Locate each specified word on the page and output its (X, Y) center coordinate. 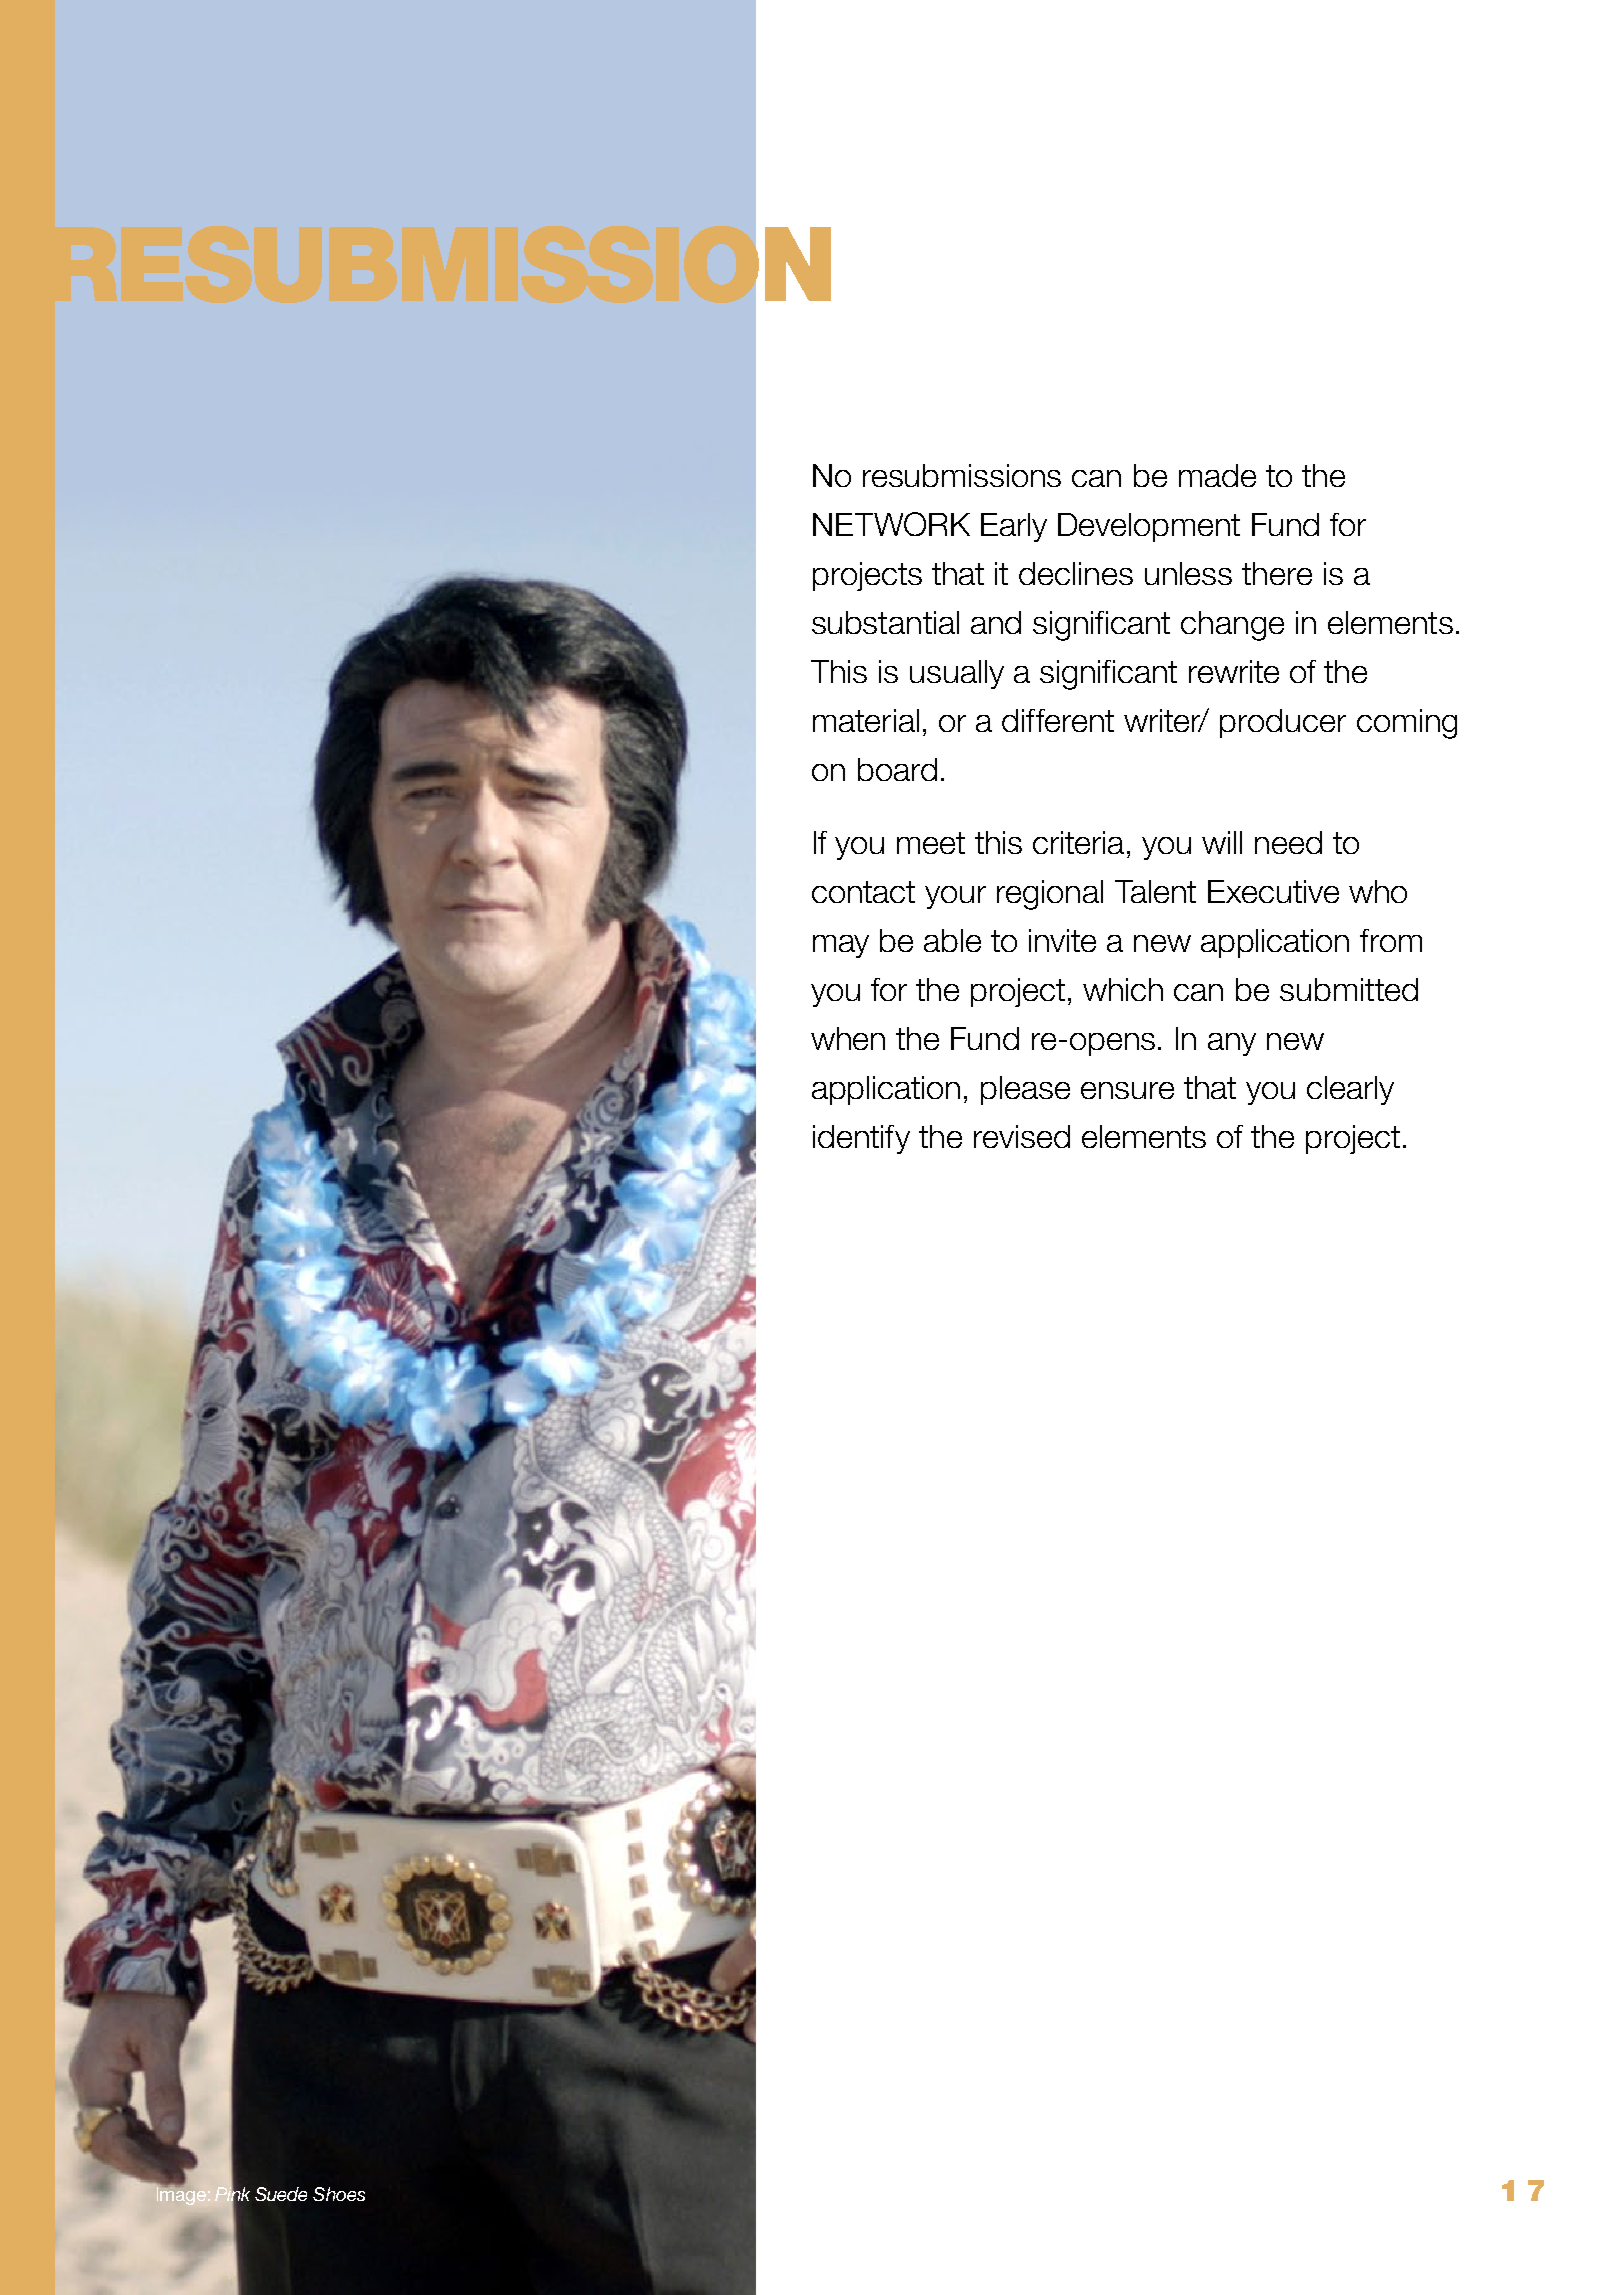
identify (861, 1139)
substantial (885, 622)
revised (1022, 1136)
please (1025, 1090)
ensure (1127, 1090)
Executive (1273, 891)
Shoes (339, 2194)
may (841, 946)
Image (181, 2195)
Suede (281, 2194)
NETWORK (891, 524)
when (848, 1038)
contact (863, 892)
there (1277, 573)
